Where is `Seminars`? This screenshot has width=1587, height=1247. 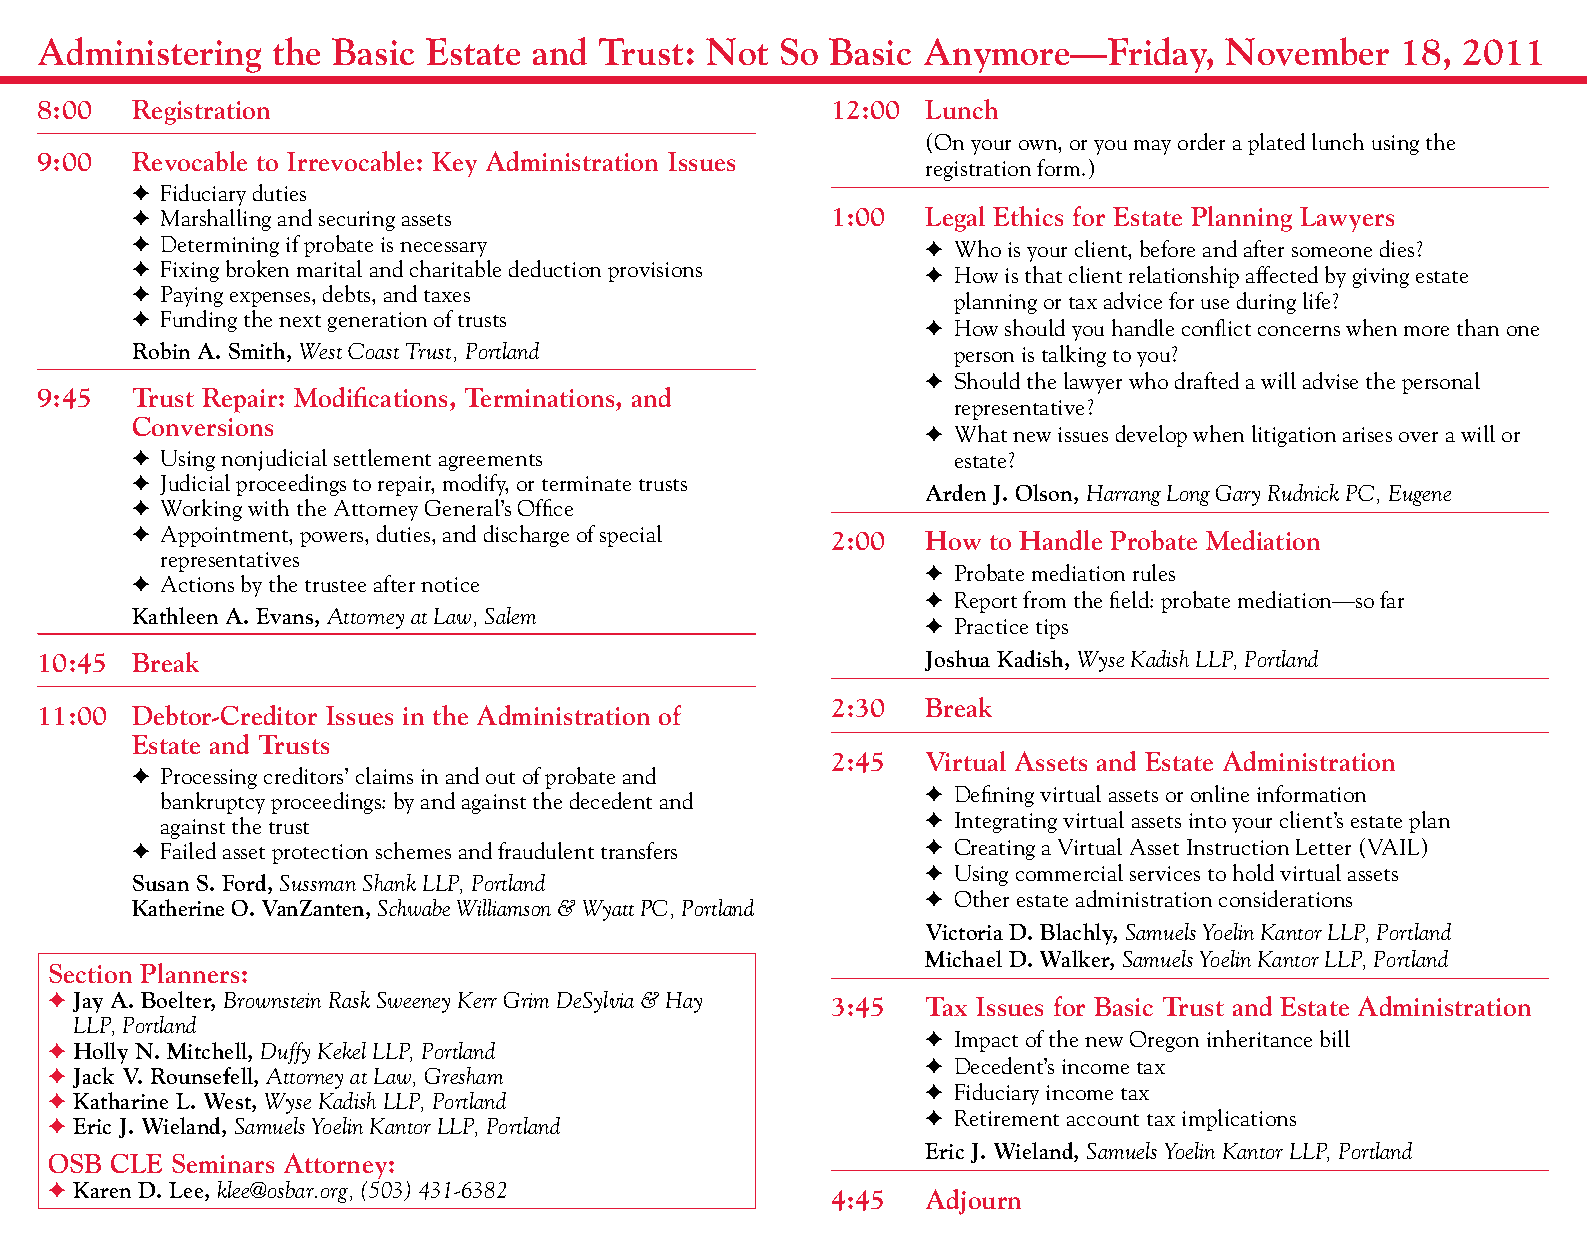
Seminars is located at coordinates (223, 1163).
